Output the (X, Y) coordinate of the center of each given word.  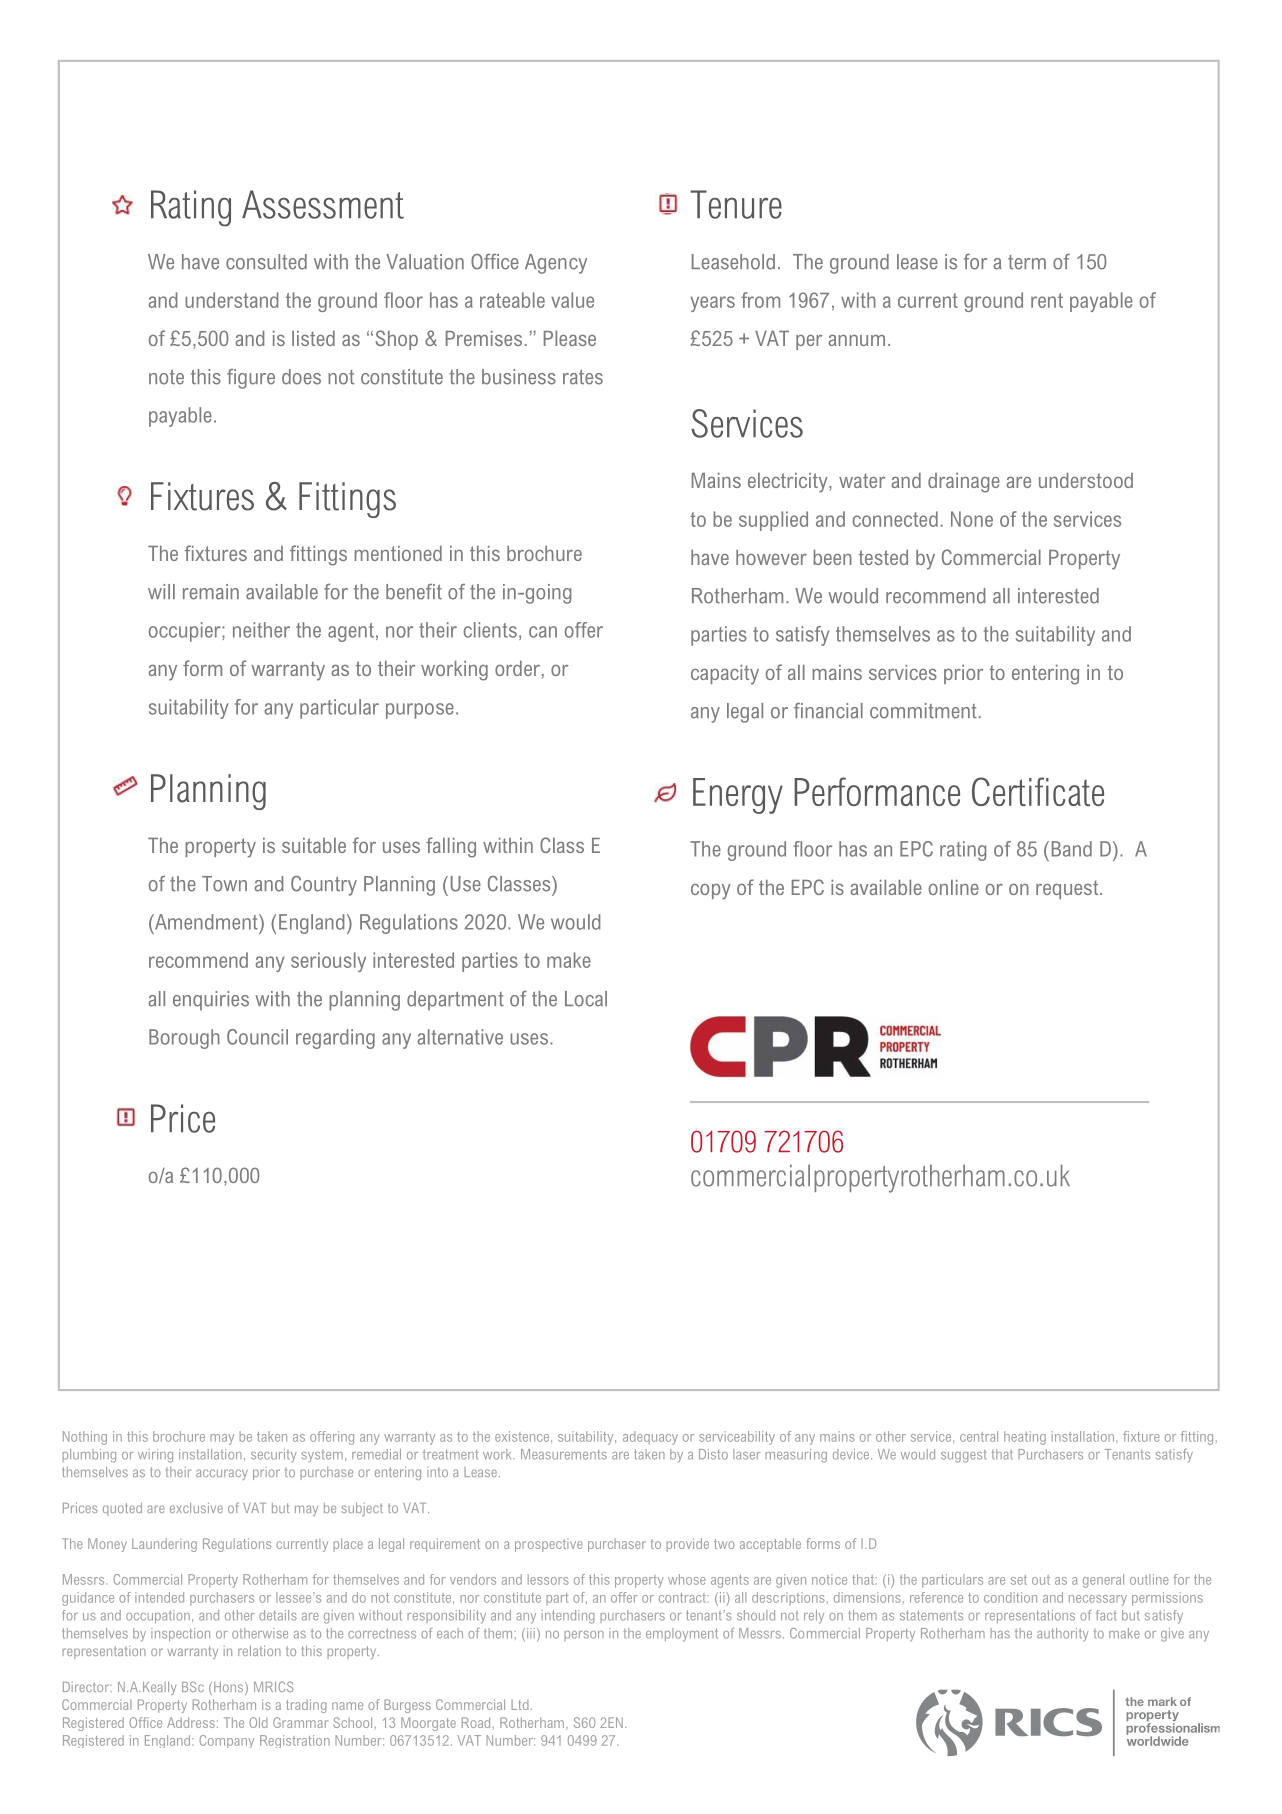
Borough (184, 1039)
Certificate (1038, 791)
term (1027, 262)
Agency (556, 264)
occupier (186, 632)
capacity (725, 675)
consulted (266, 262)
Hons (230, 1688)
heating (1025, 1438)
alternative (460, 1037)
